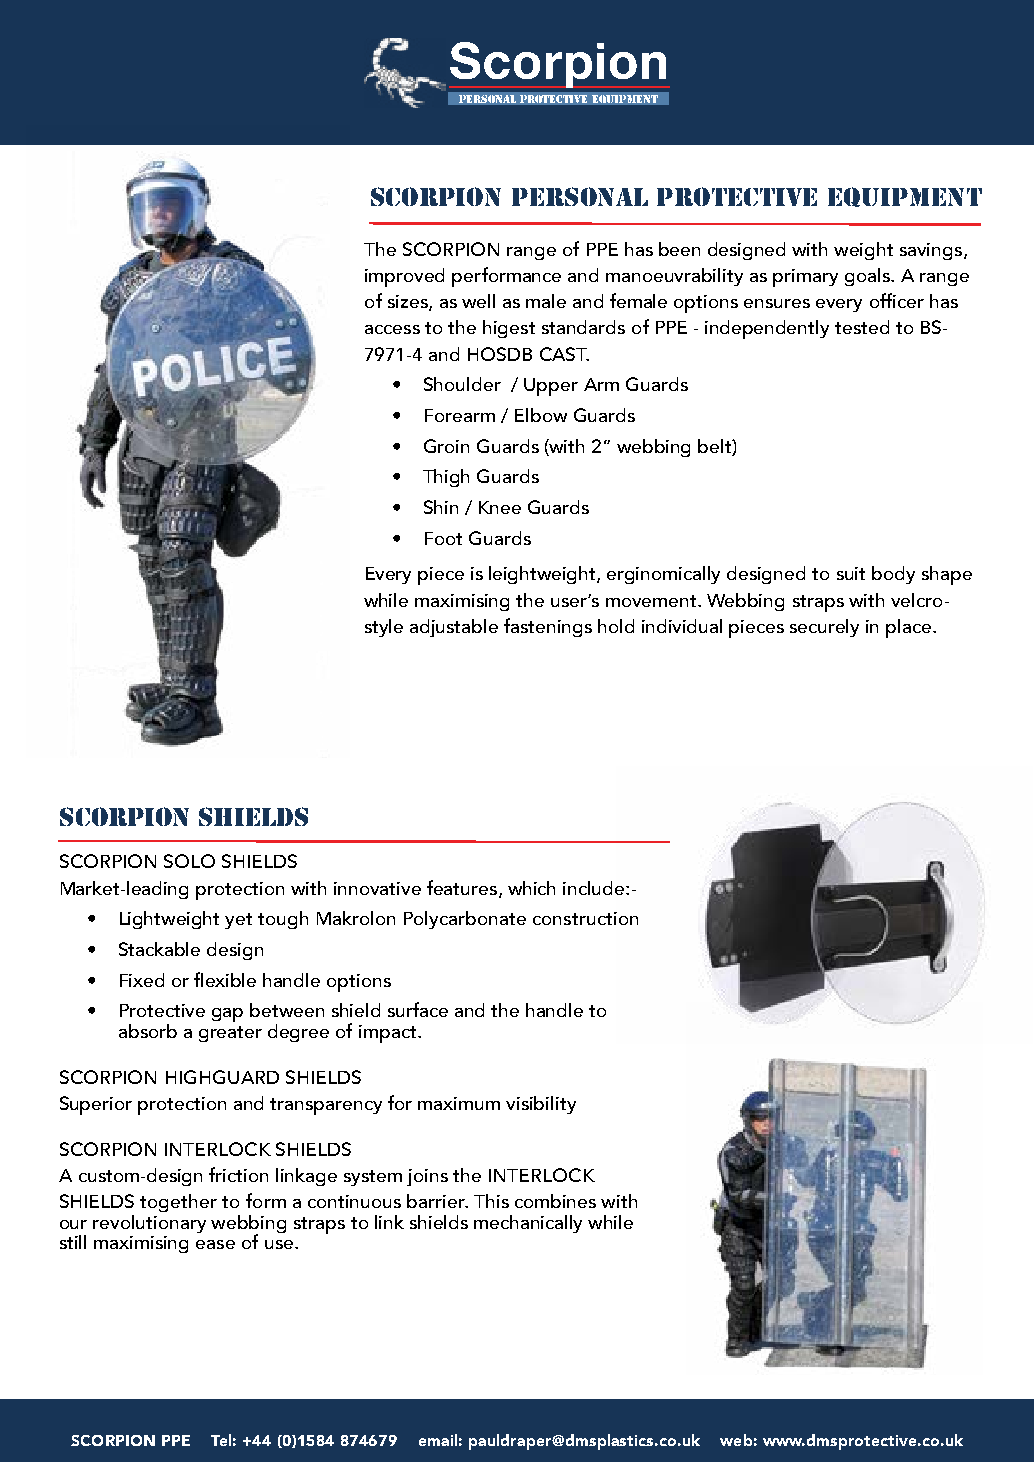 Image resolution: width=1034 pixels, height=1462 pixels. I want to click on mechanically, so click(528, 1224).
